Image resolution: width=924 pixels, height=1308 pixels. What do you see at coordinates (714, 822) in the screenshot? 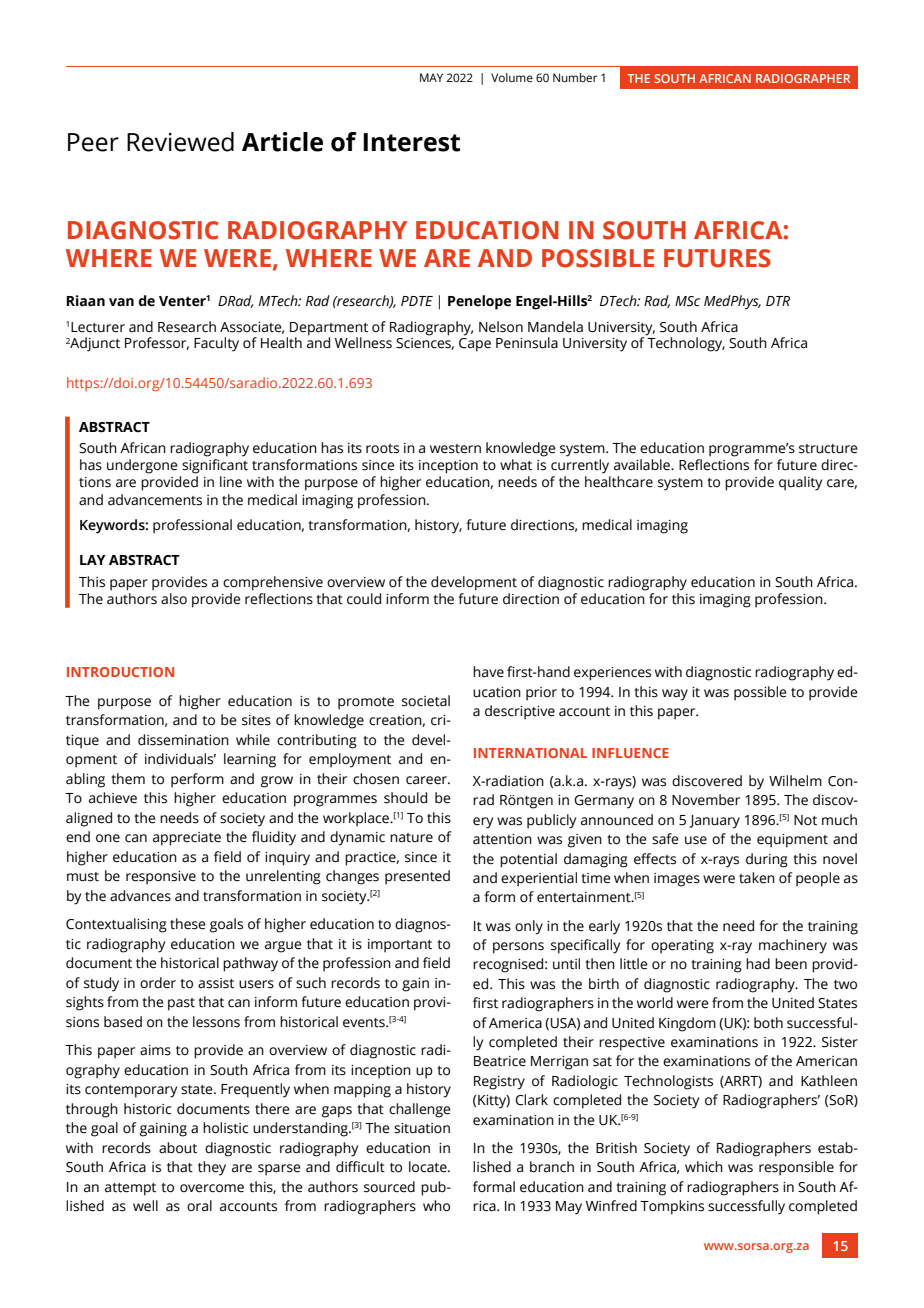
I see `January` at bounding box center [714, 822].
